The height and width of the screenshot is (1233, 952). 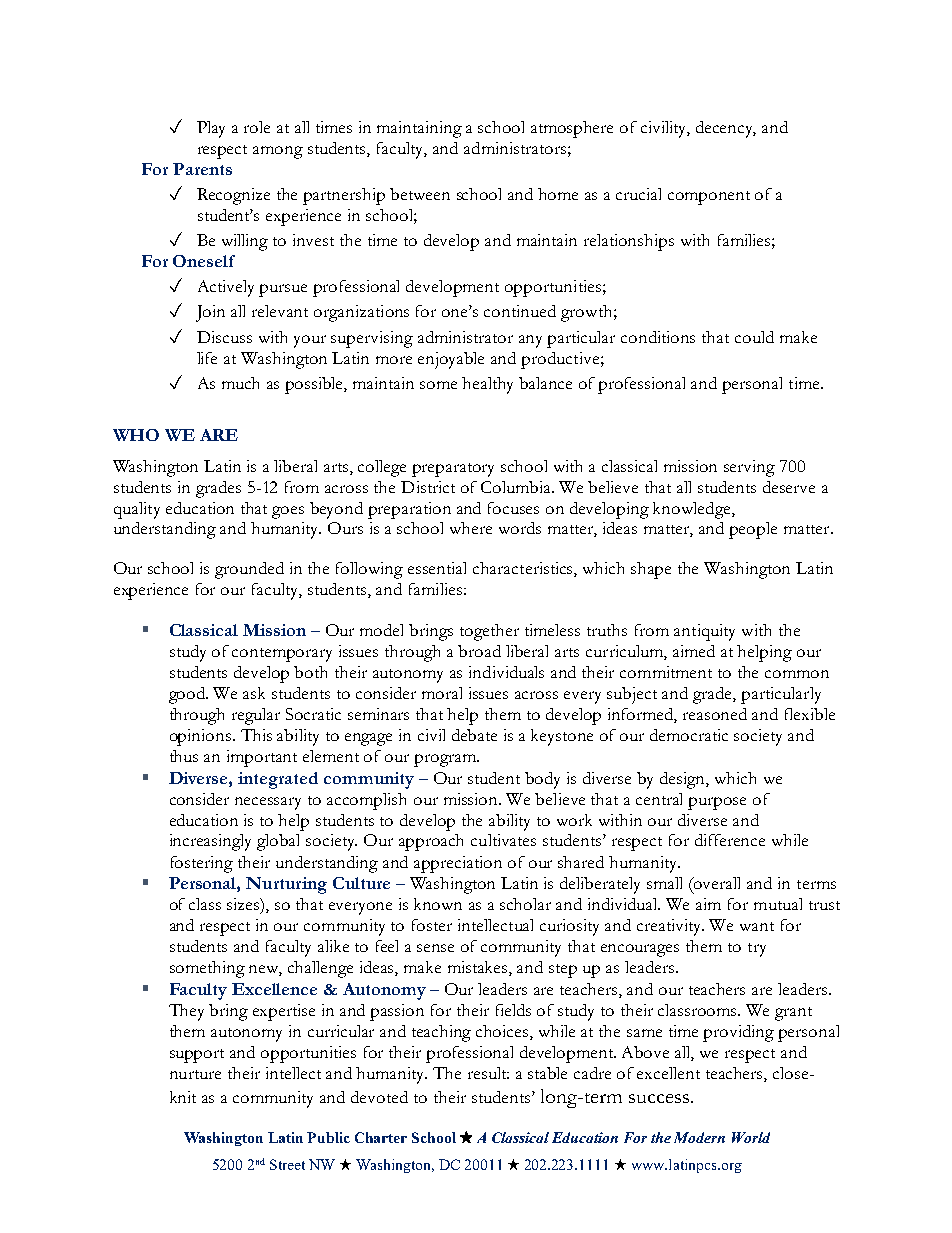 I want to click on antiquity, so click(x=704, y=632).
